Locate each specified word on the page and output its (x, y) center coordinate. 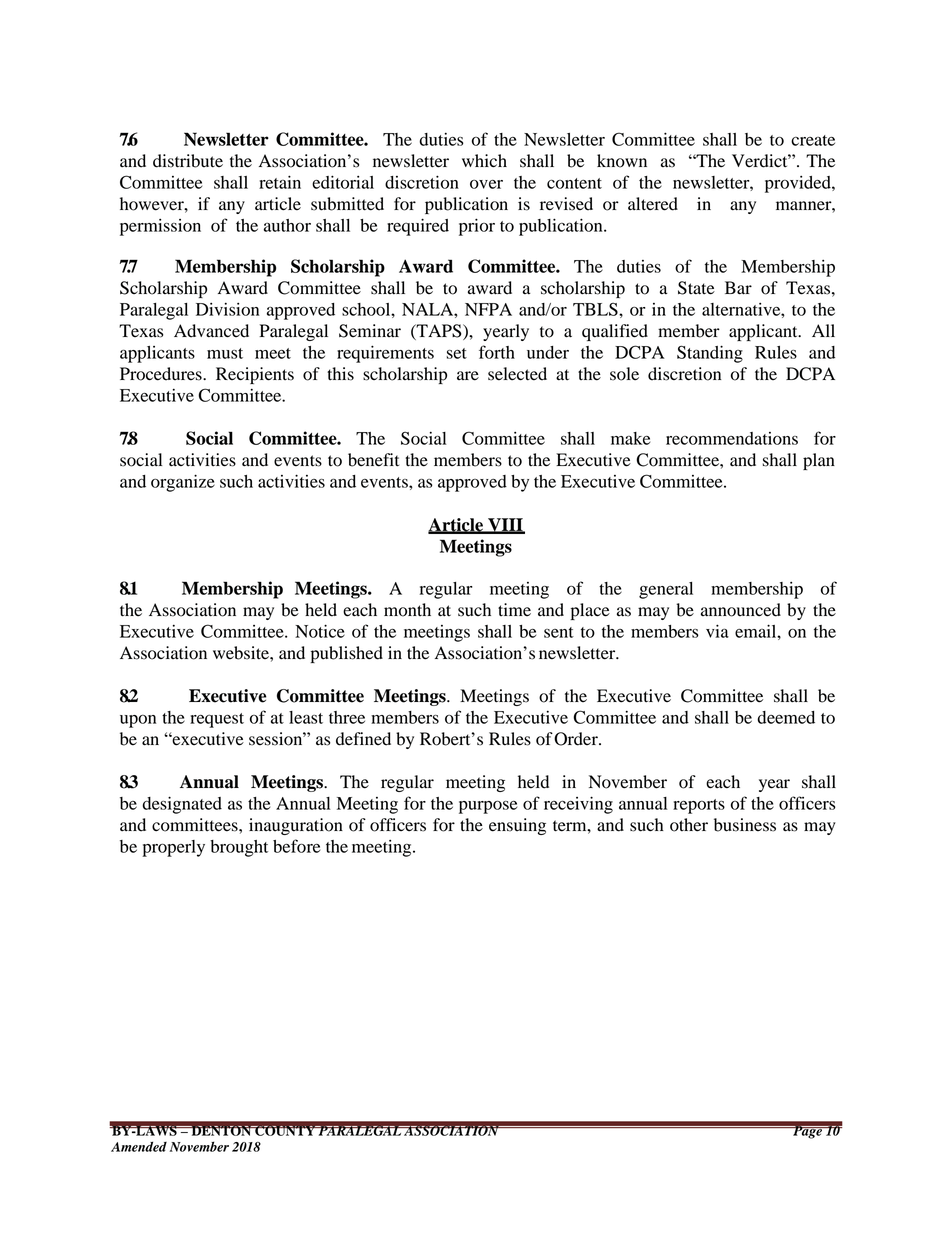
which (484, 161)
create (813, 140)
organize (183, 483)
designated (182, 805)
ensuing (517, 826)
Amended (139, 1146)
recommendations (732, 438)
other (689, 825)
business (745, 825)
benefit (373, 460)
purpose (488, 807)
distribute (188, 161)
